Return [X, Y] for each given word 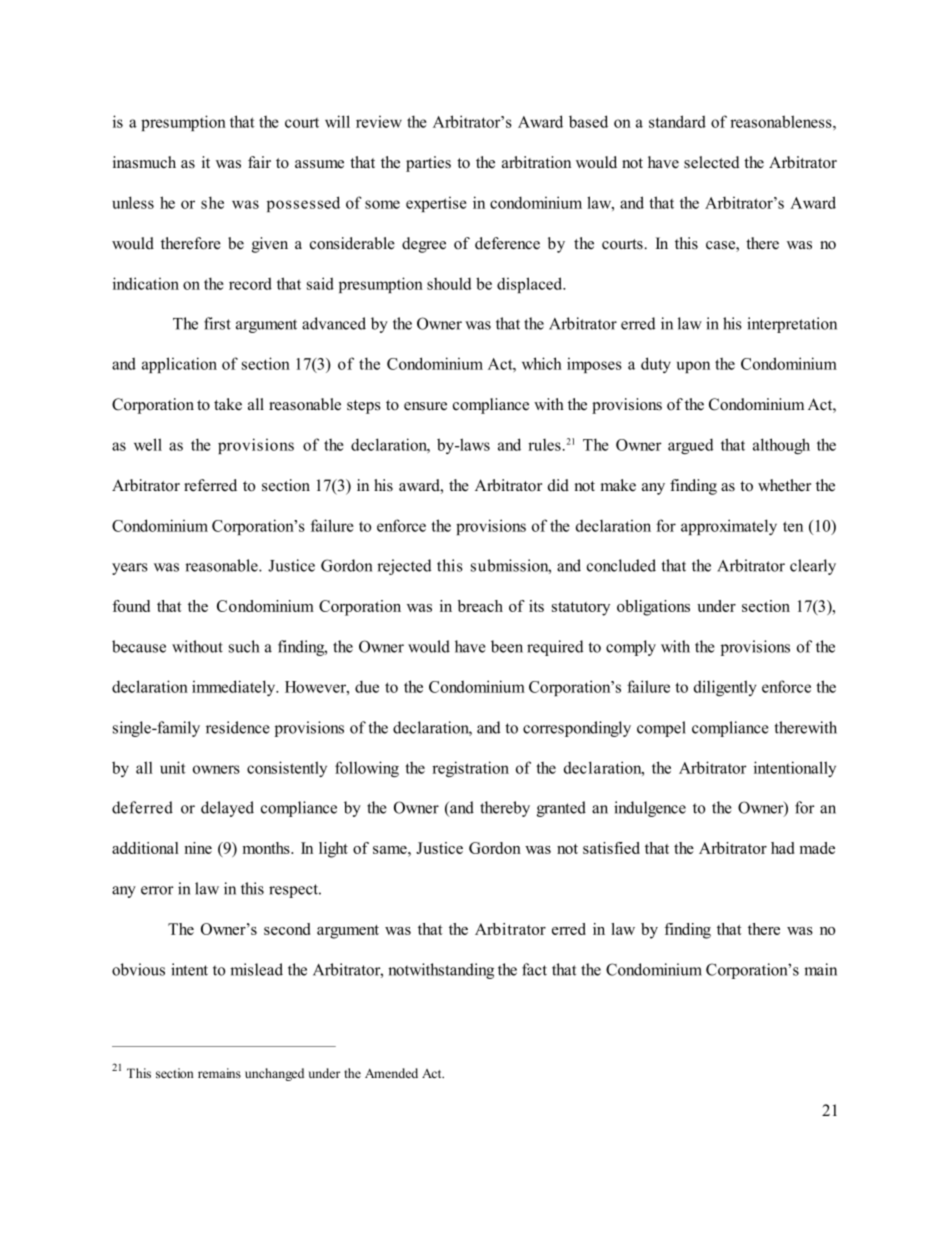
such [244, 646]
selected [711, 162]
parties [428, 164]
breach [480, 606]
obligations [653, 608]
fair [259, 162]
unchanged [274, 1074]
